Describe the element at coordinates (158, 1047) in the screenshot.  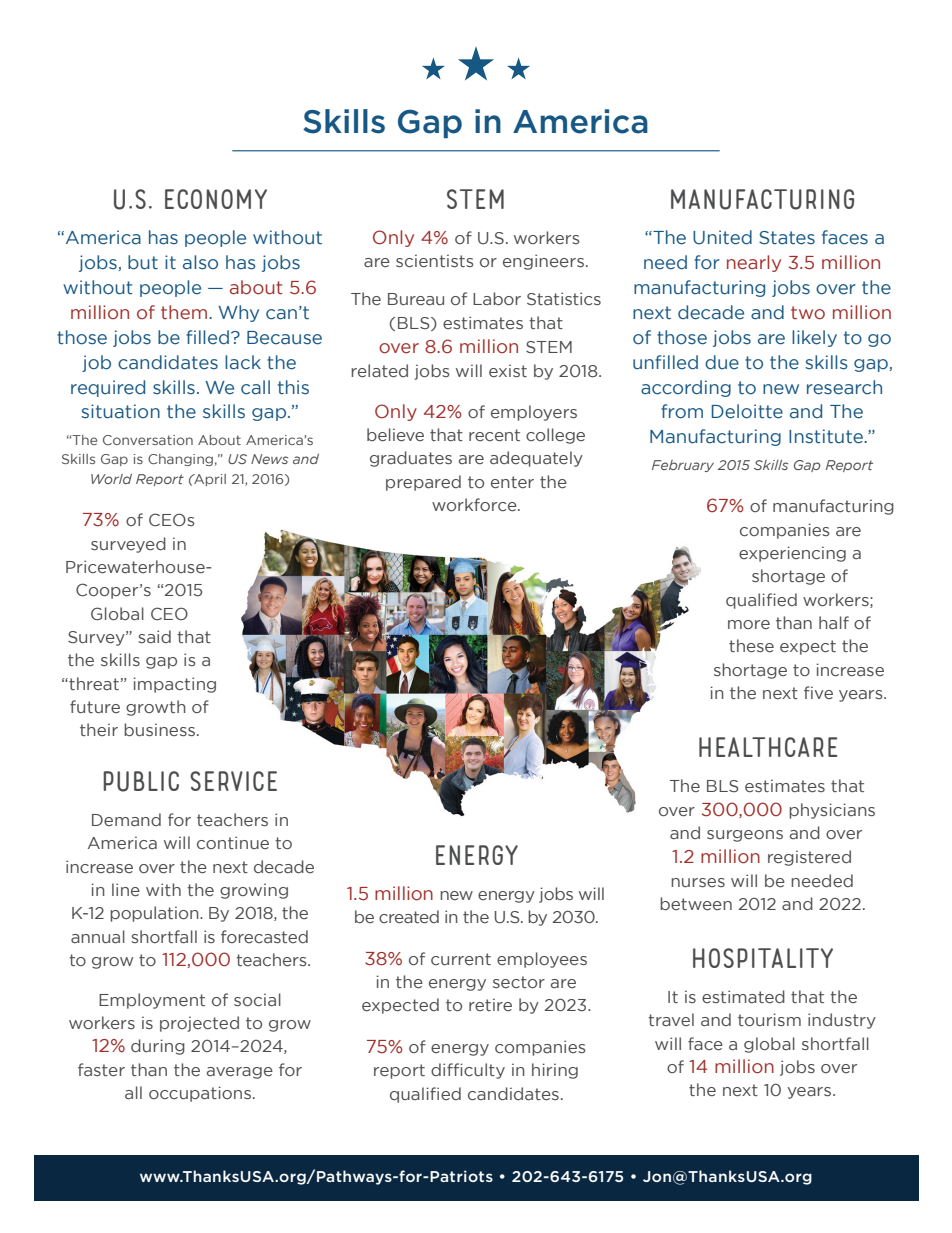
I see `during` at that location.
